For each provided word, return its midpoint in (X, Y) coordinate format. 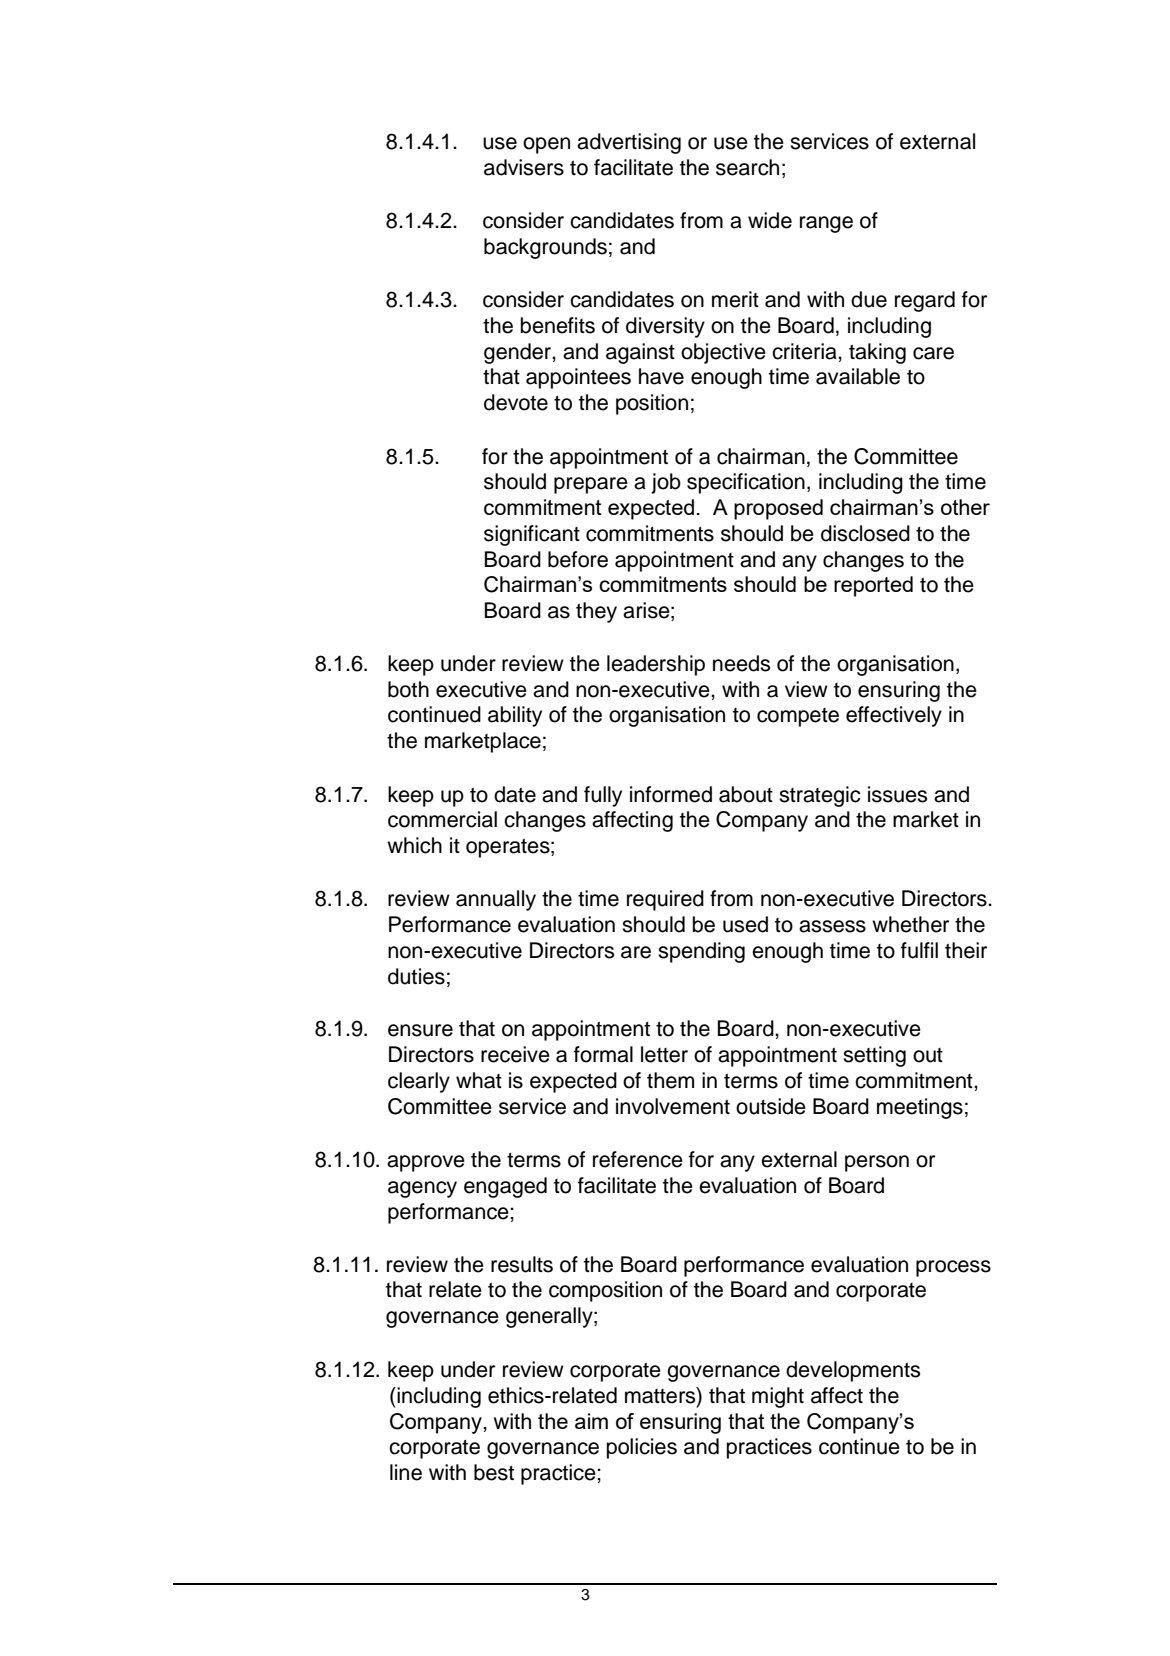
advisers (524, 167)
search (747, 167)
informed (671, 794)
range (826, 224)
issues (897, 794)
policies (642, 1448)
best (494, 1472)
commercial (442, 819)
